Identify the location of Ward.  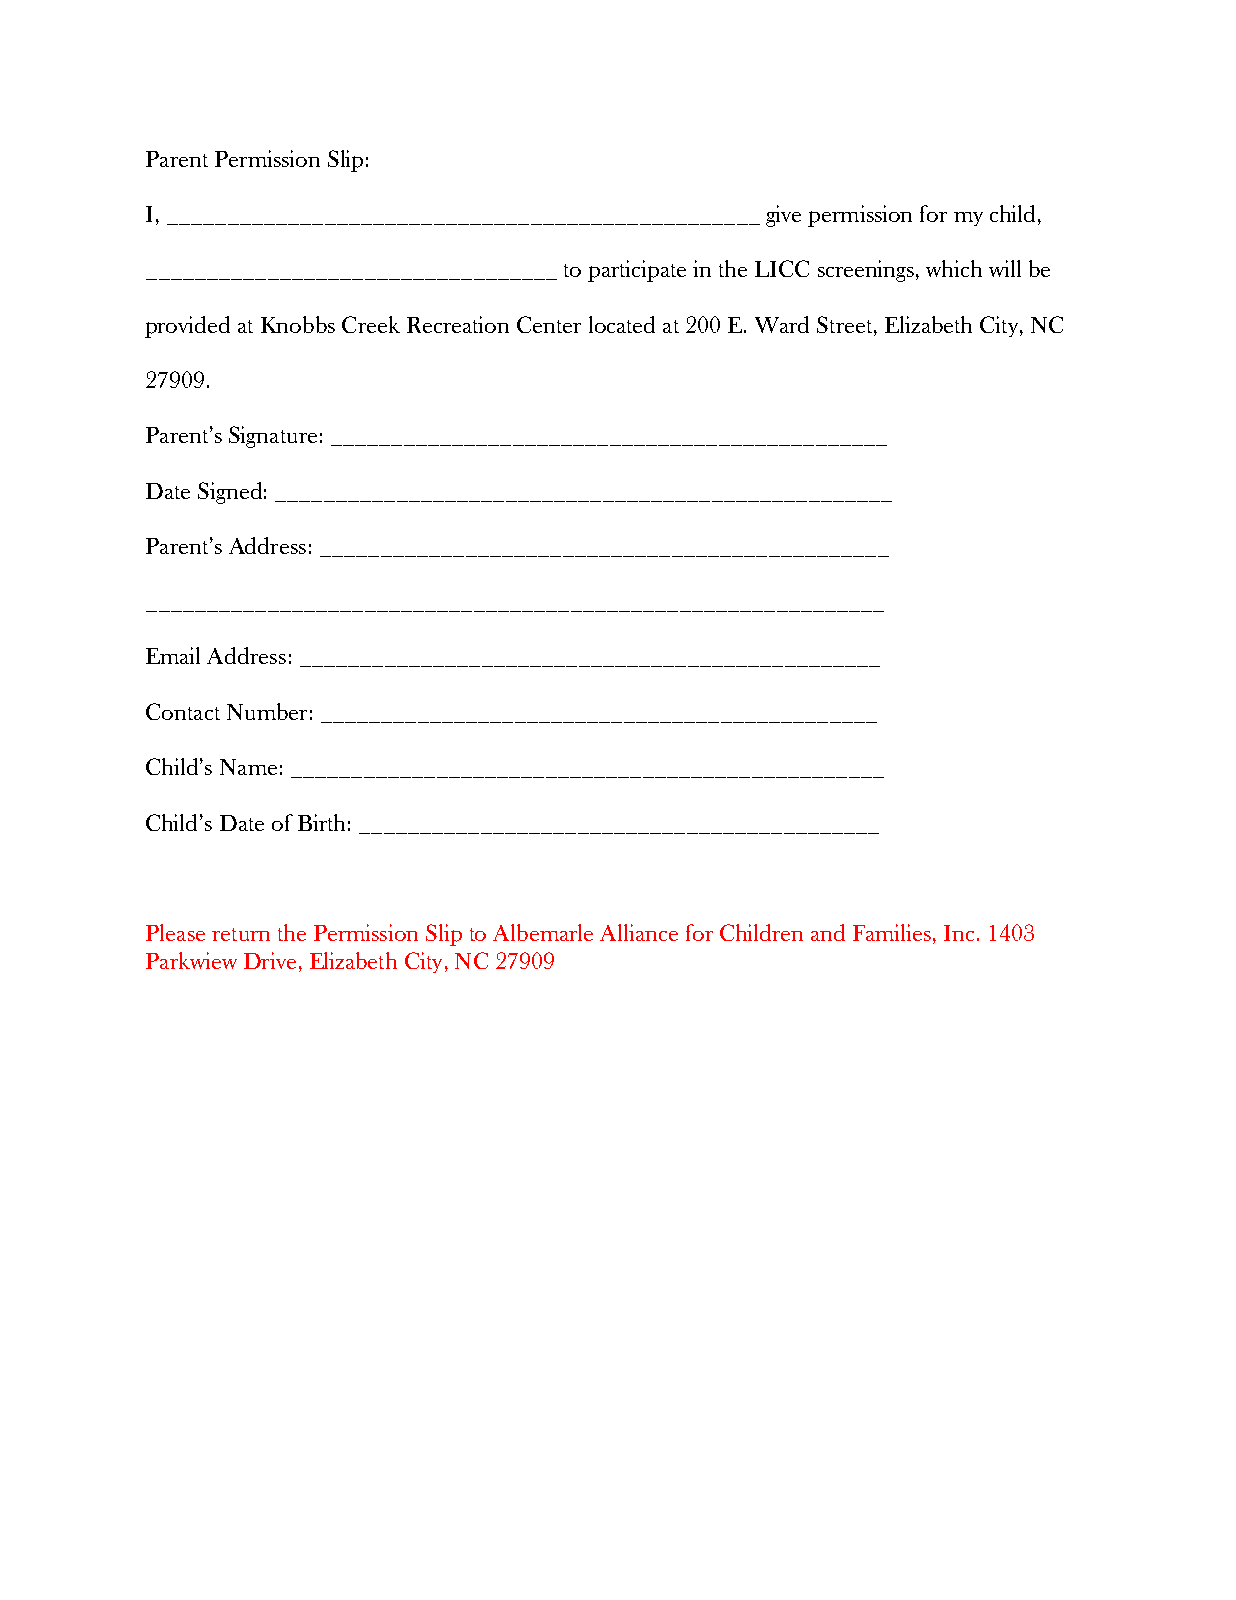
(782, 324).
